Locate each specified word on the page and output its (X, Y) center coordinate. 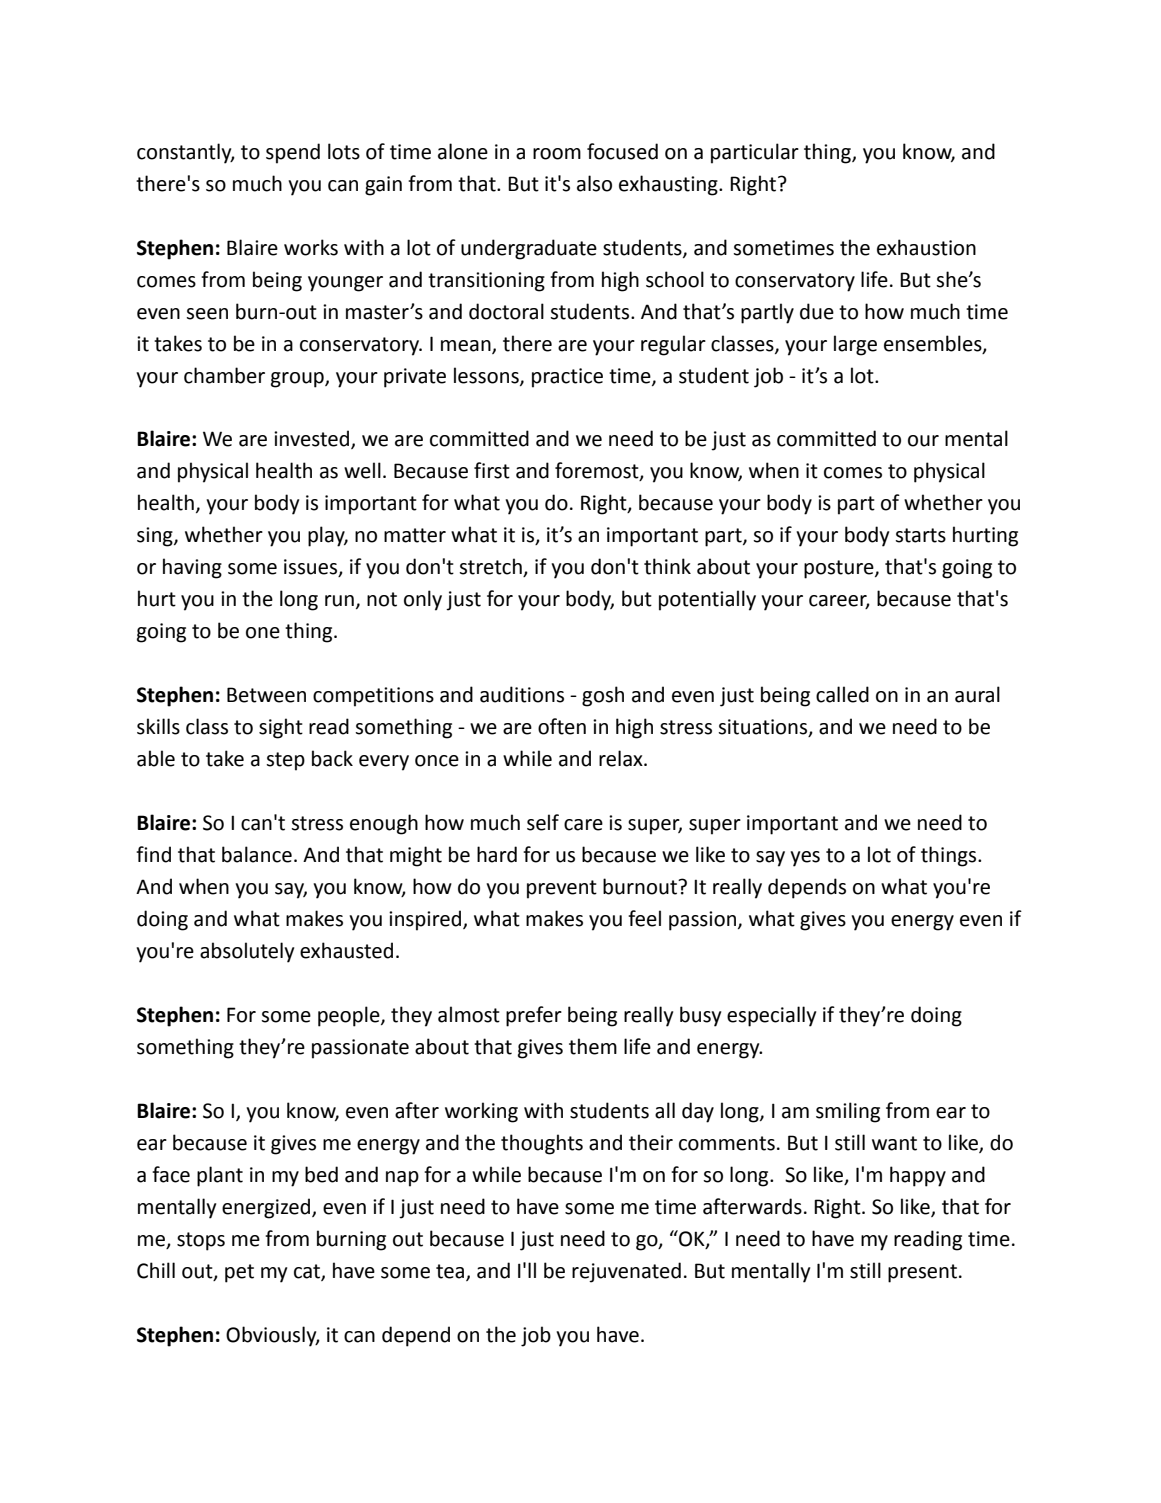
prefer (534, 1016)
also (594, 183)
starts (920, 535)
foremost (598, 471)
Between (266, 695)
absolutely (247, 952)
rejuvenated (626, 1272)
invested (313, 439)
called (842, 694)
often (562, 726)
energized (267, 1208)
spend (293, 153)
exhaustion (926, 247)
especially (771, 1016)
